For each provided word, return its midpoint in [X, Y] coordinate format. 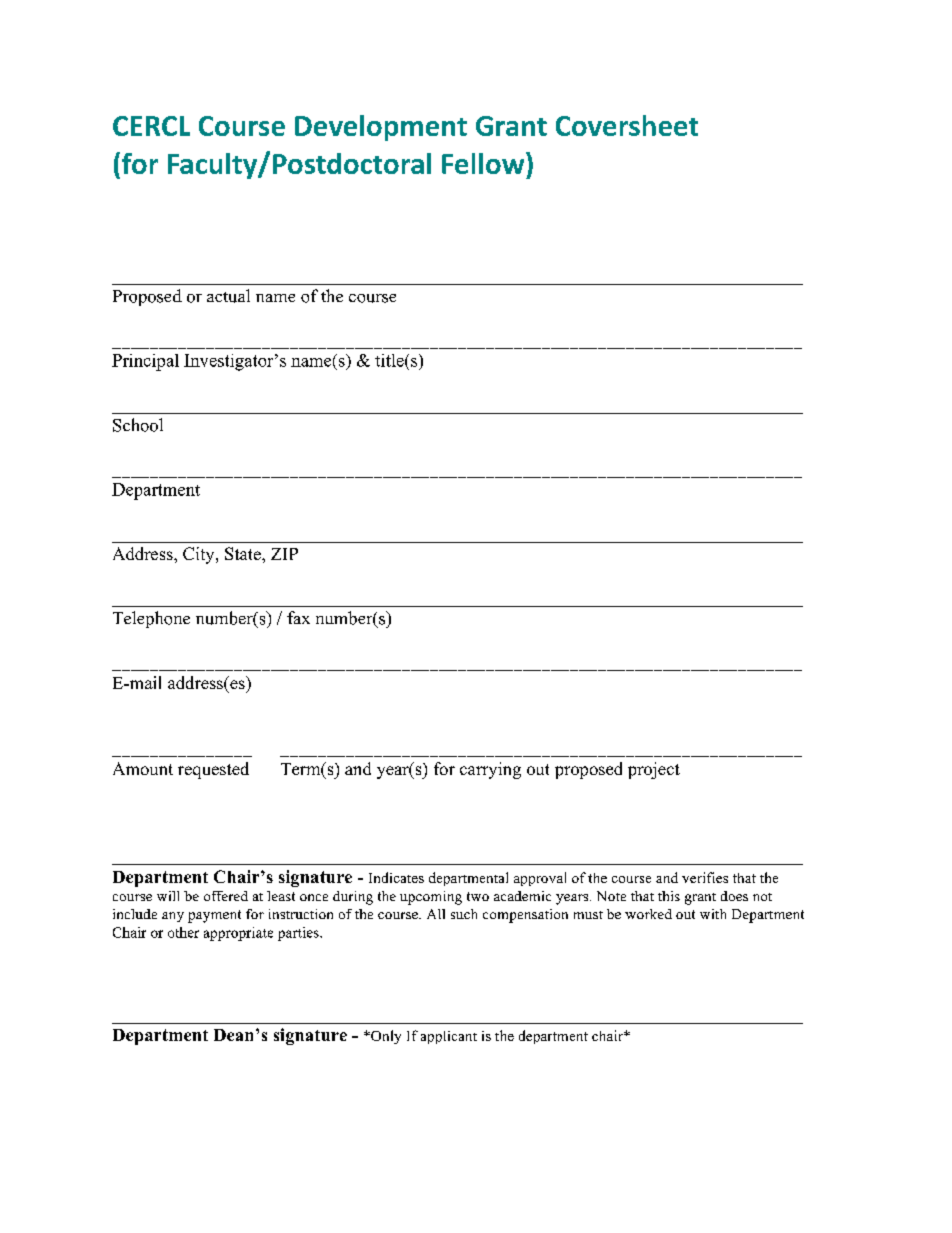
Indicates [396, 877]
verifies [705, 877]
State [244, 553]
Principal [145, 362]
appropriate [238, 934]
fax [298, 617]
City [200, 555]
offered [226, 896]
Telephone [151, 619]
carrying [490, 770]
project [654, 770]
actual [228, 296]
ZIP [284, 554]
